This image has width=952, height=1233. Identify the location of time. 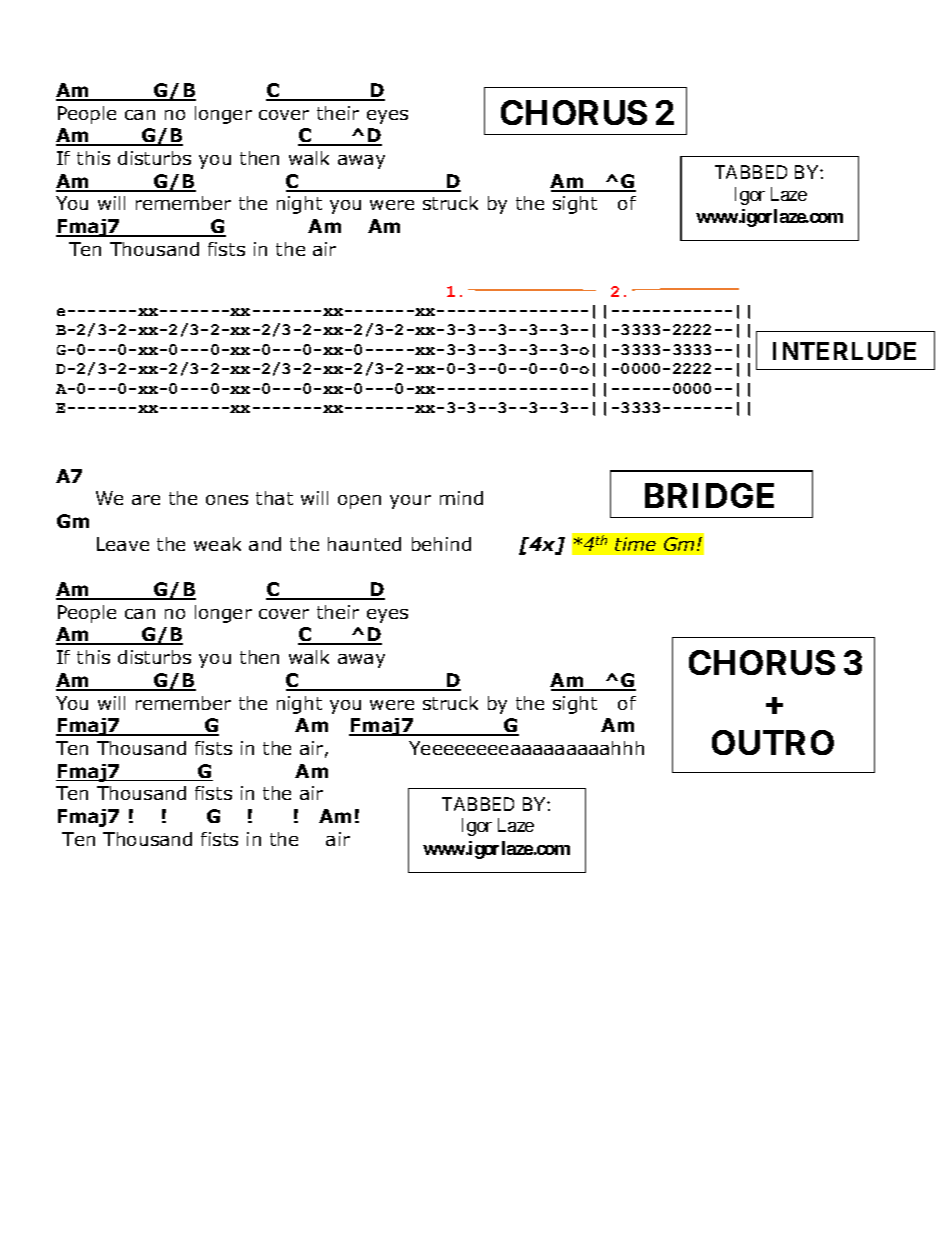
(635, 544).
